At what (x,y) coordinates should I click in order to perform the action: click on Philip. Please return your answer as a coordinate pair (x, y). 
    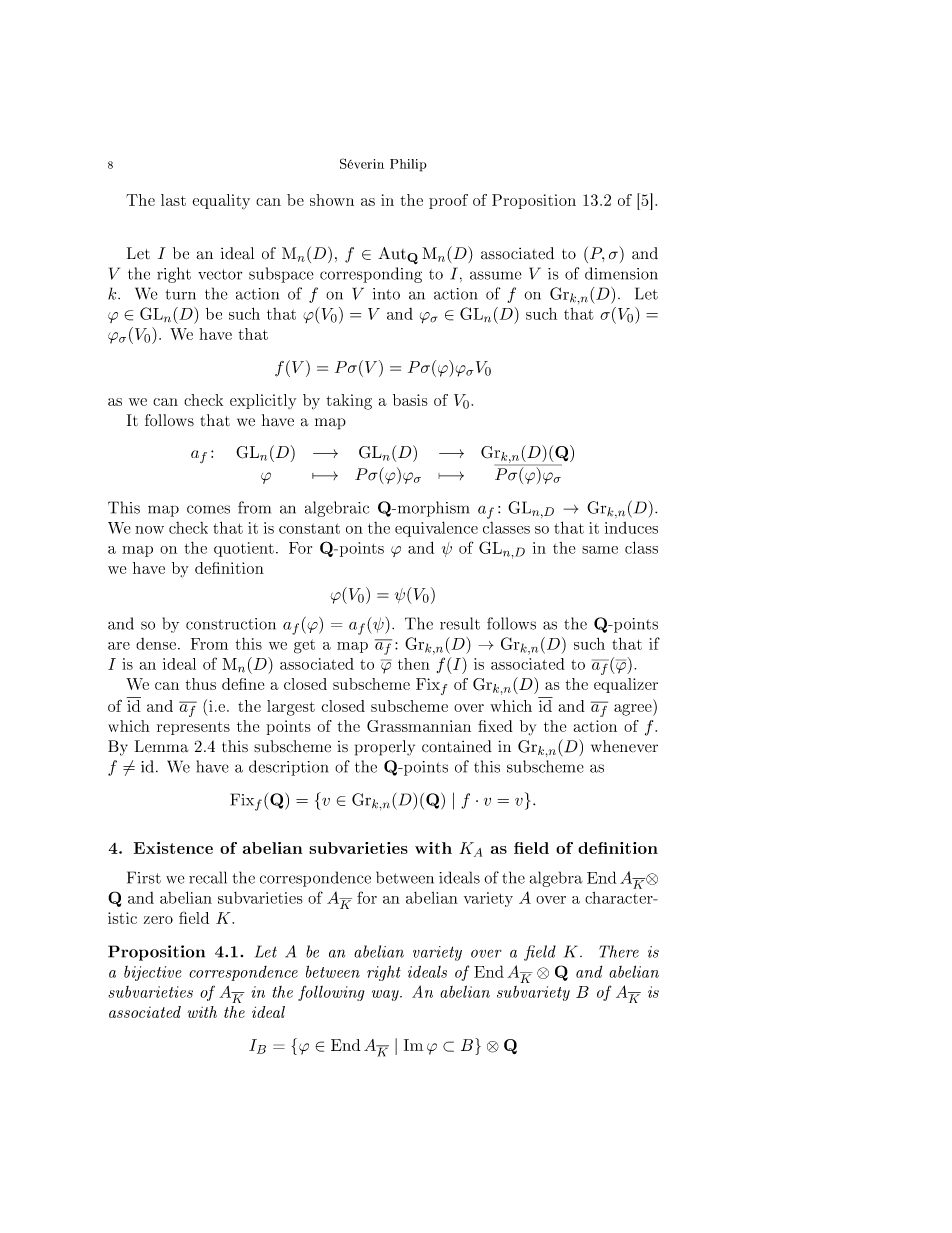
    Looking at the image, I should click on (408, 165).
